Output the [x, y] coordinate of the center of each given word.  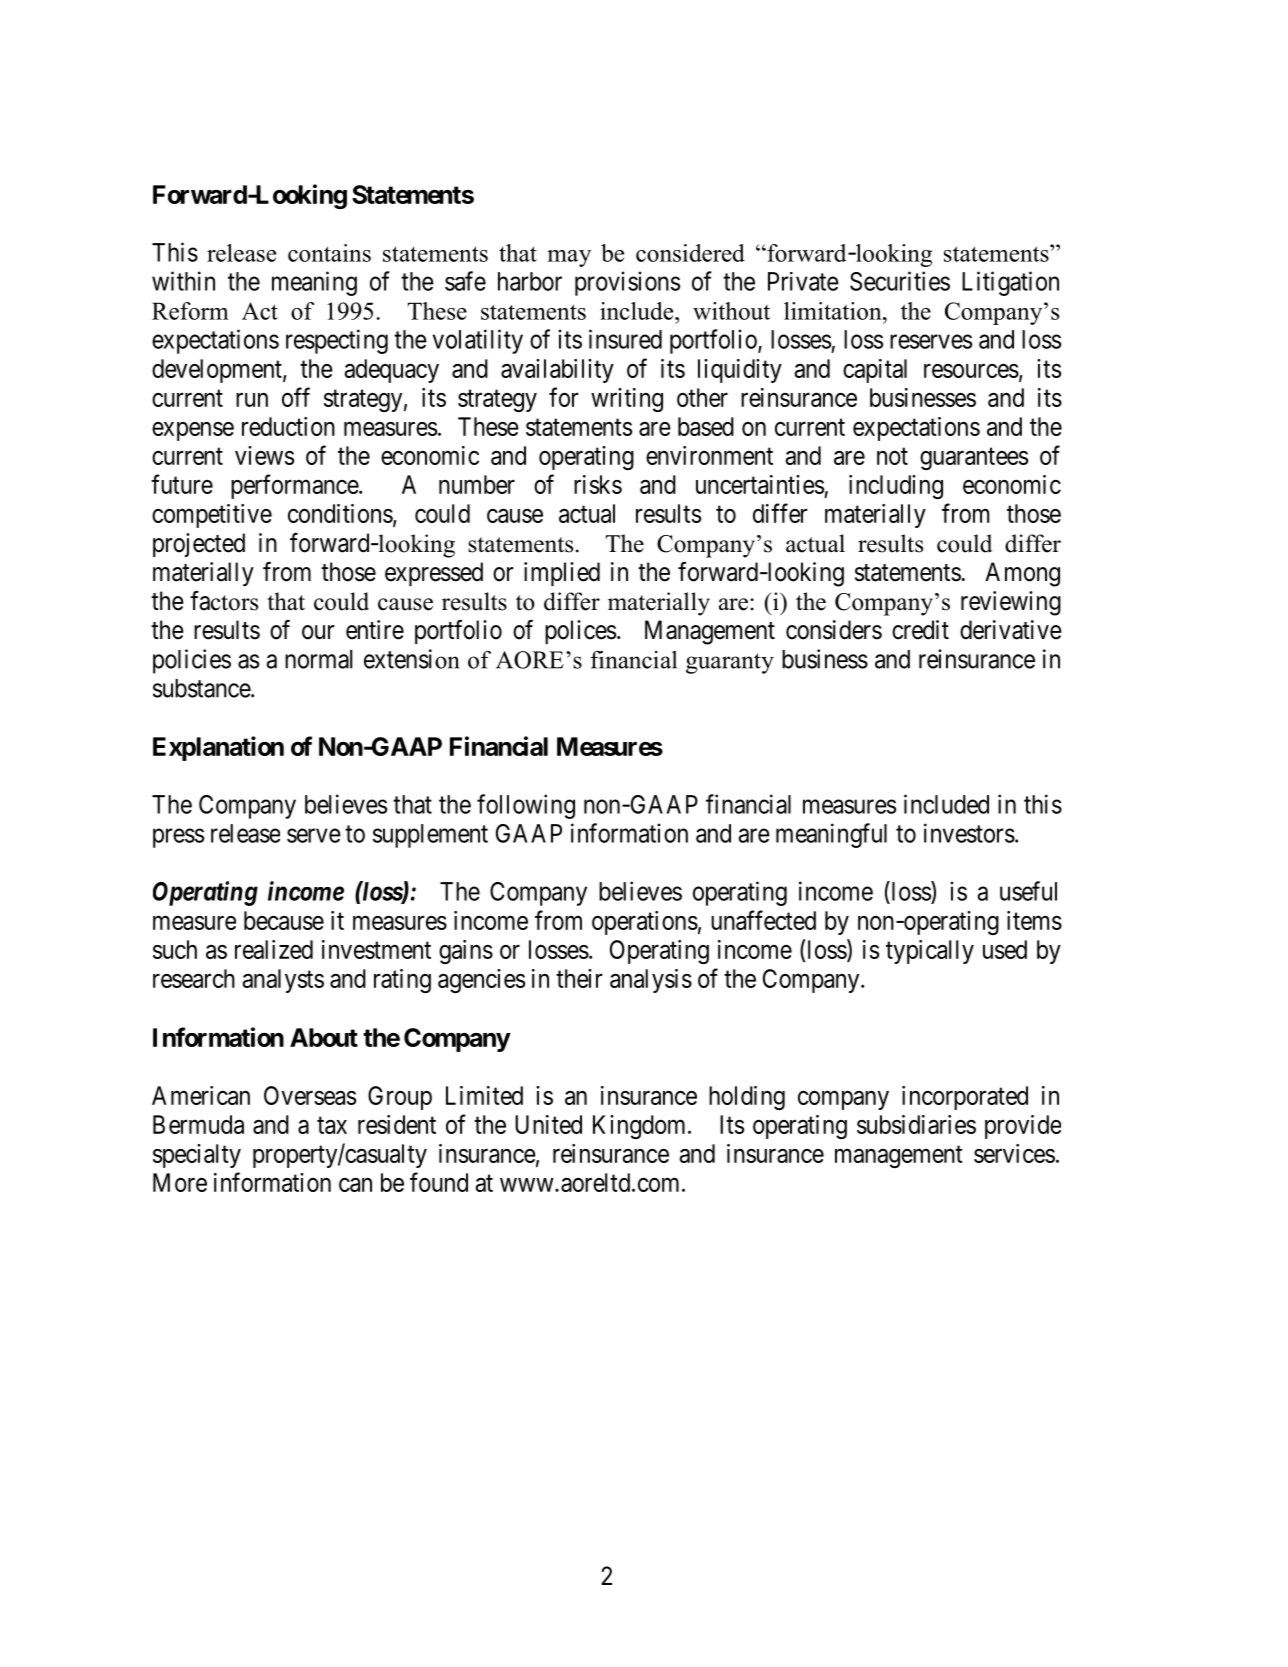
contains [329, 253]
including [896, 487]
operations [645, 923]
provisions [627, 283]
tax [332, 1125]
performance [295, 486]
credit [920, 630]
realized [274, 949]
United [548, 1124]
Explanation [218, 748]
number [477, 484]
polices [580, 632]
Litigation [1010, 283]
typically [930, 952]
